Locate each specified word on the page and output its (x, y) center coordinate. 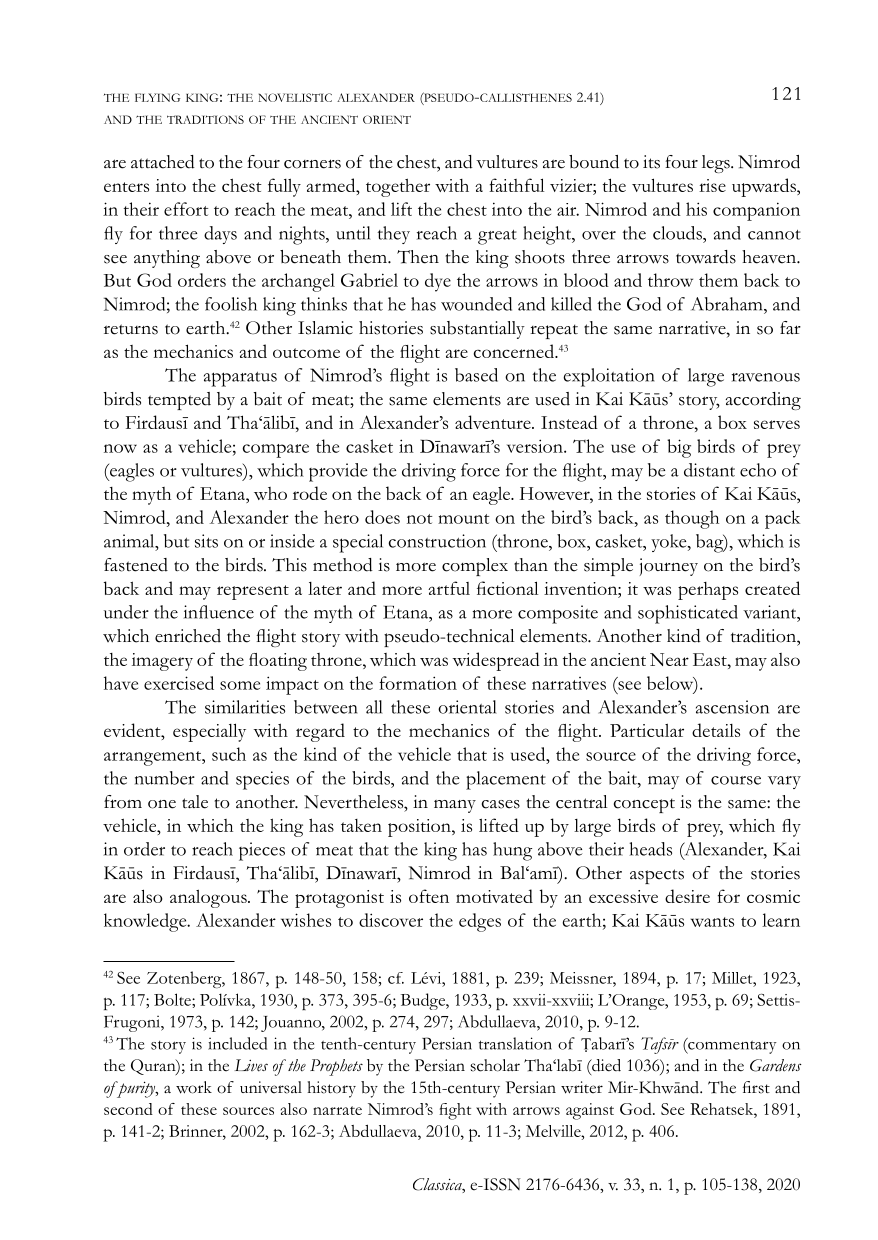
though (692, 519)
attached (163, 162)
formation (418, 683)
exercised (179, 683)
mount (463, 519)
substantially (477, 330)
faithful (516, 185)
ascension (732, 707)
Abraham (728, 304)
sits (206, 541)
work (194, 1087)
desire (687, 896)
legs (717, 164)
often (429, 896)
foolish (231, 304)
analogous (209, 899)
